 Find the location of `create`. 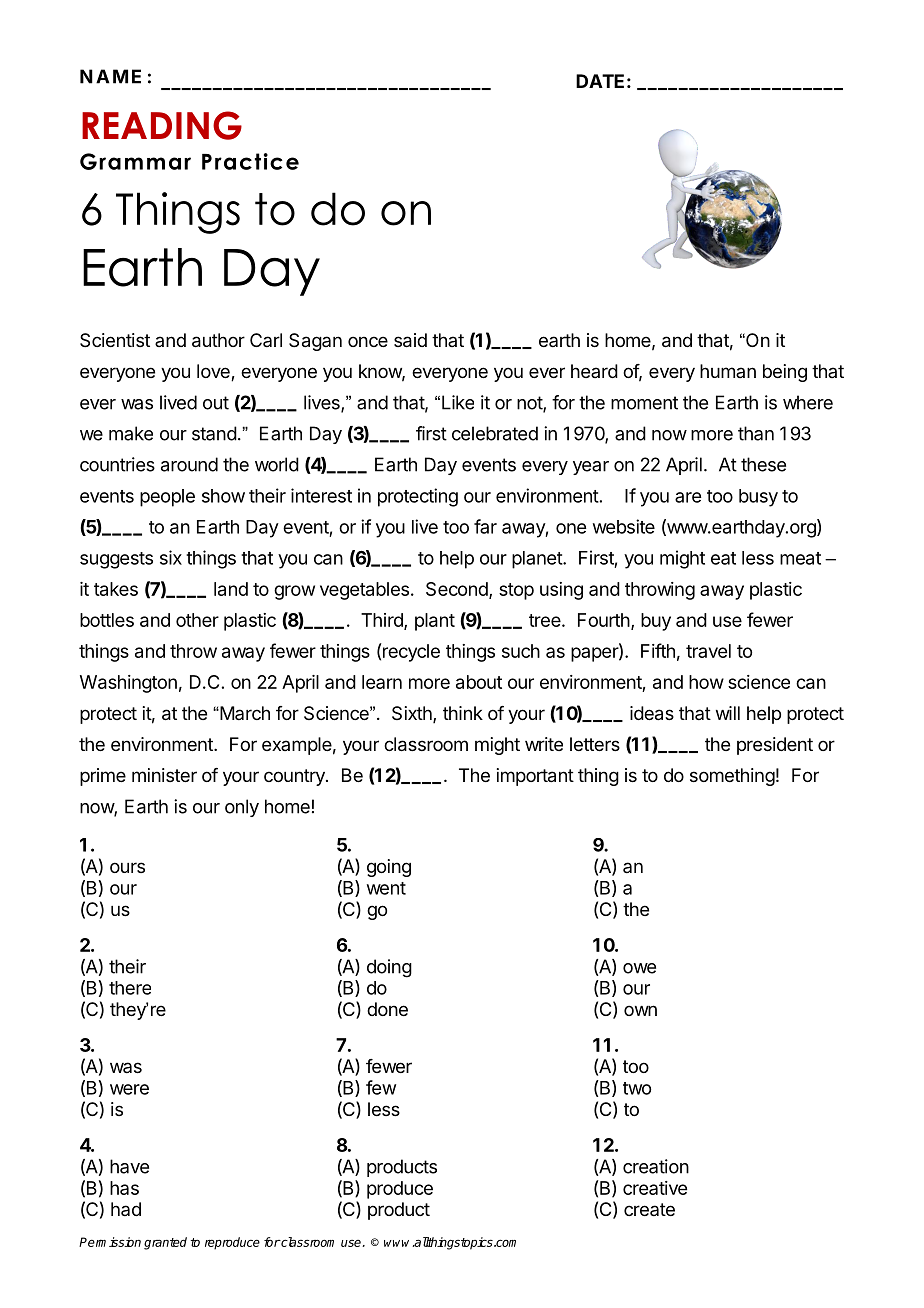

create is located at coordinates (649, 1209).
